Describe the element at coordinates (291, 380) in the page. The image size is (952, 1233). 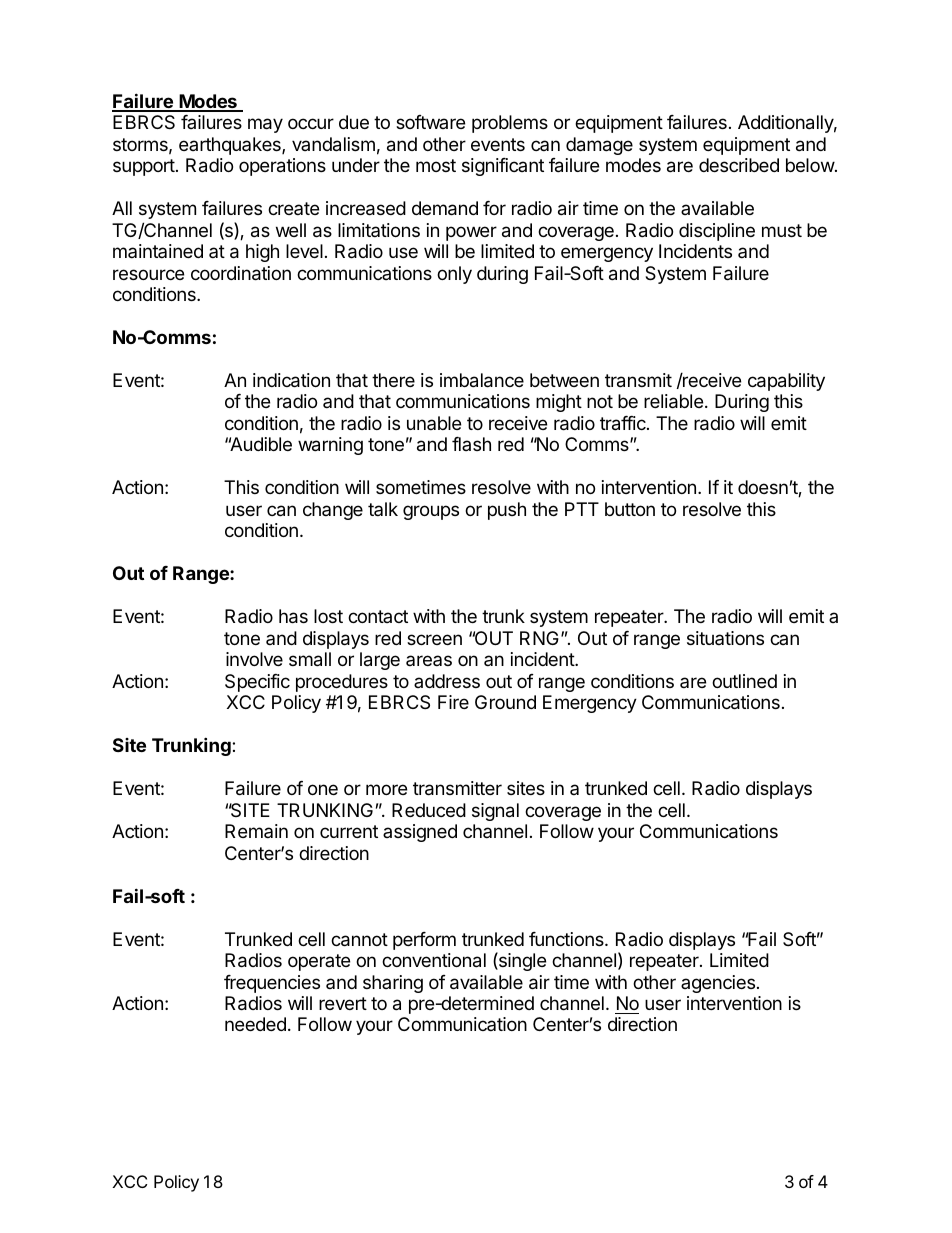
I see `indication` at that location.
